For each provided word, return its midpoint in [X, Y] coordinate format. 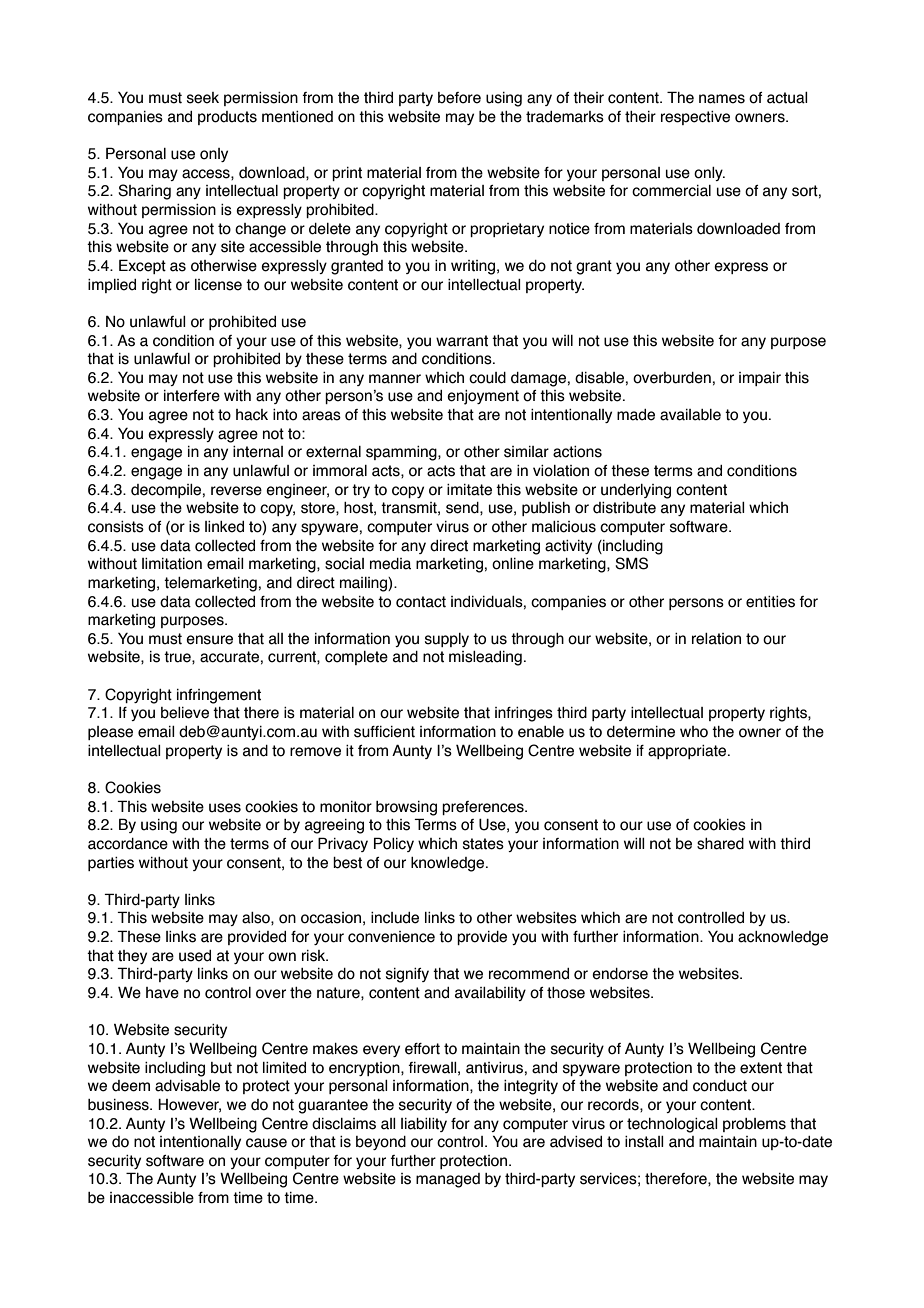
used [195, 956]
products [227, 118]
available [690, 415]
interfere [192, 396]
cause [266, 1143]
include [395, 918]
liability [424, 1125]
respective [695, 118]
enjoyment [483, 397]
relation [716, 639]
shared [720, 844]
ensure [209, 640]
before [459, 98]
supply [447, 640]
